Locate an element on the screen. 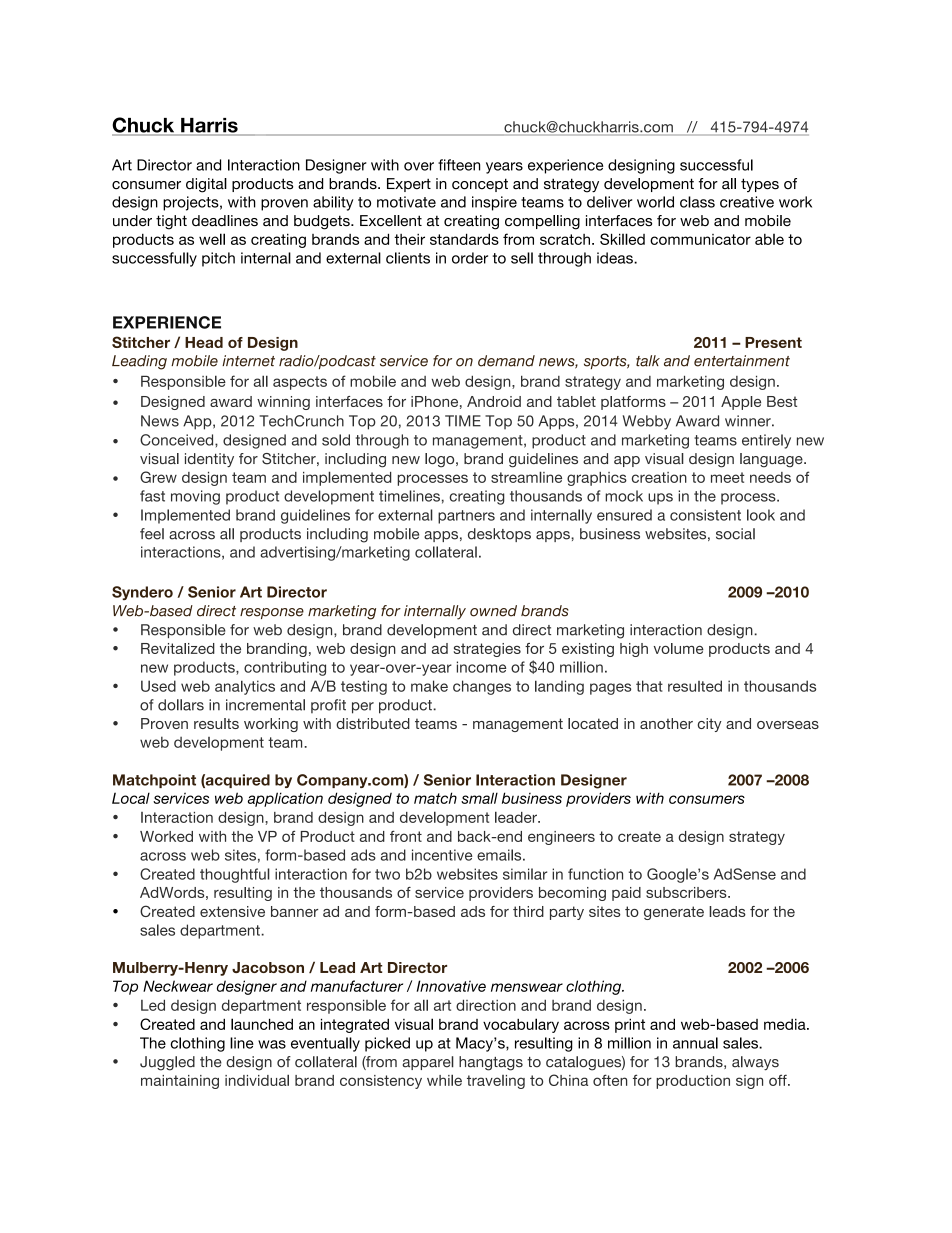 This screenshot has width=952, height=1233. owned is located at coordinates (493, 611).
